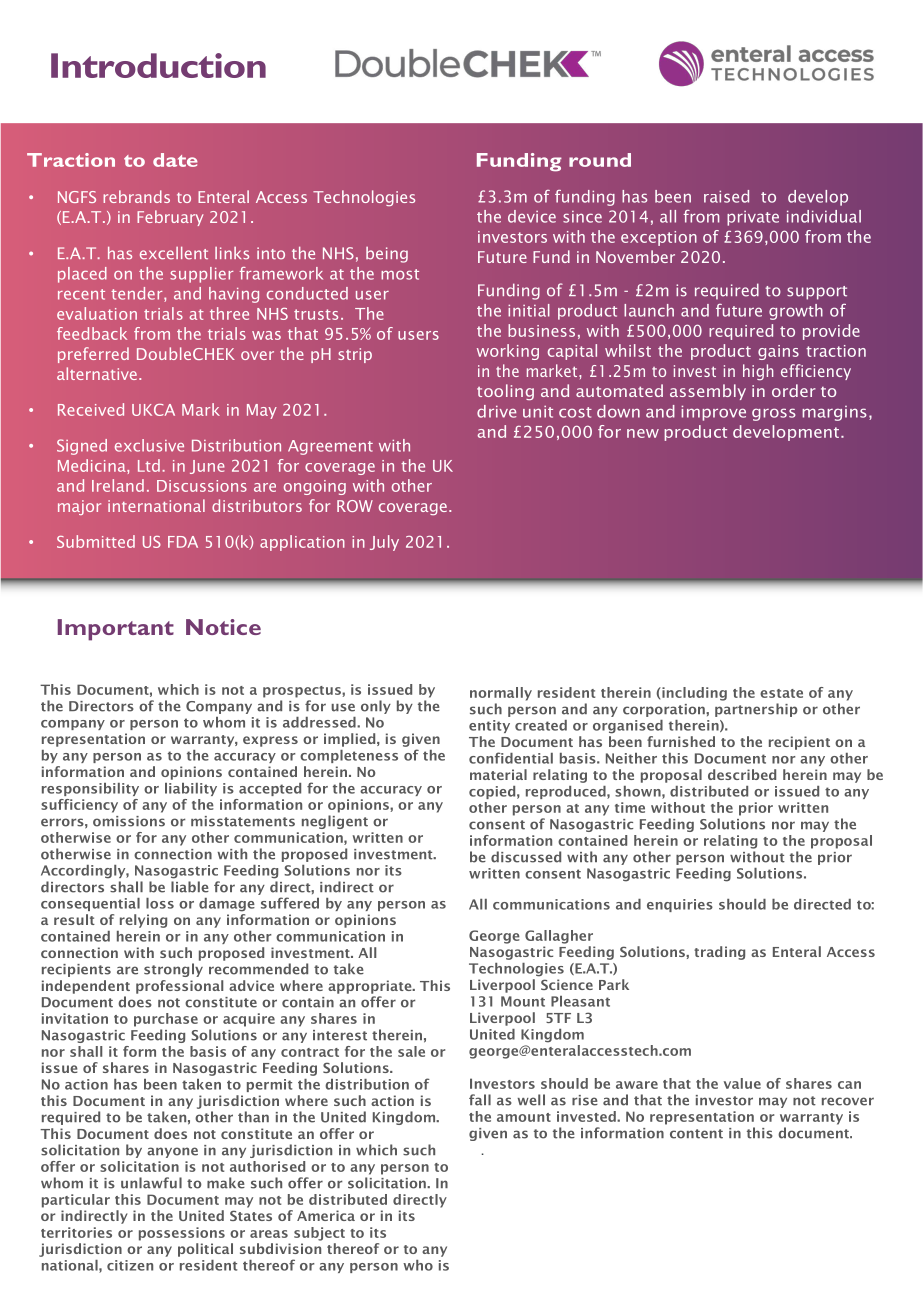 Image resolution: width=924 pixels, height=1307 pixels. I want to click on strongly, so click(173, 970).
